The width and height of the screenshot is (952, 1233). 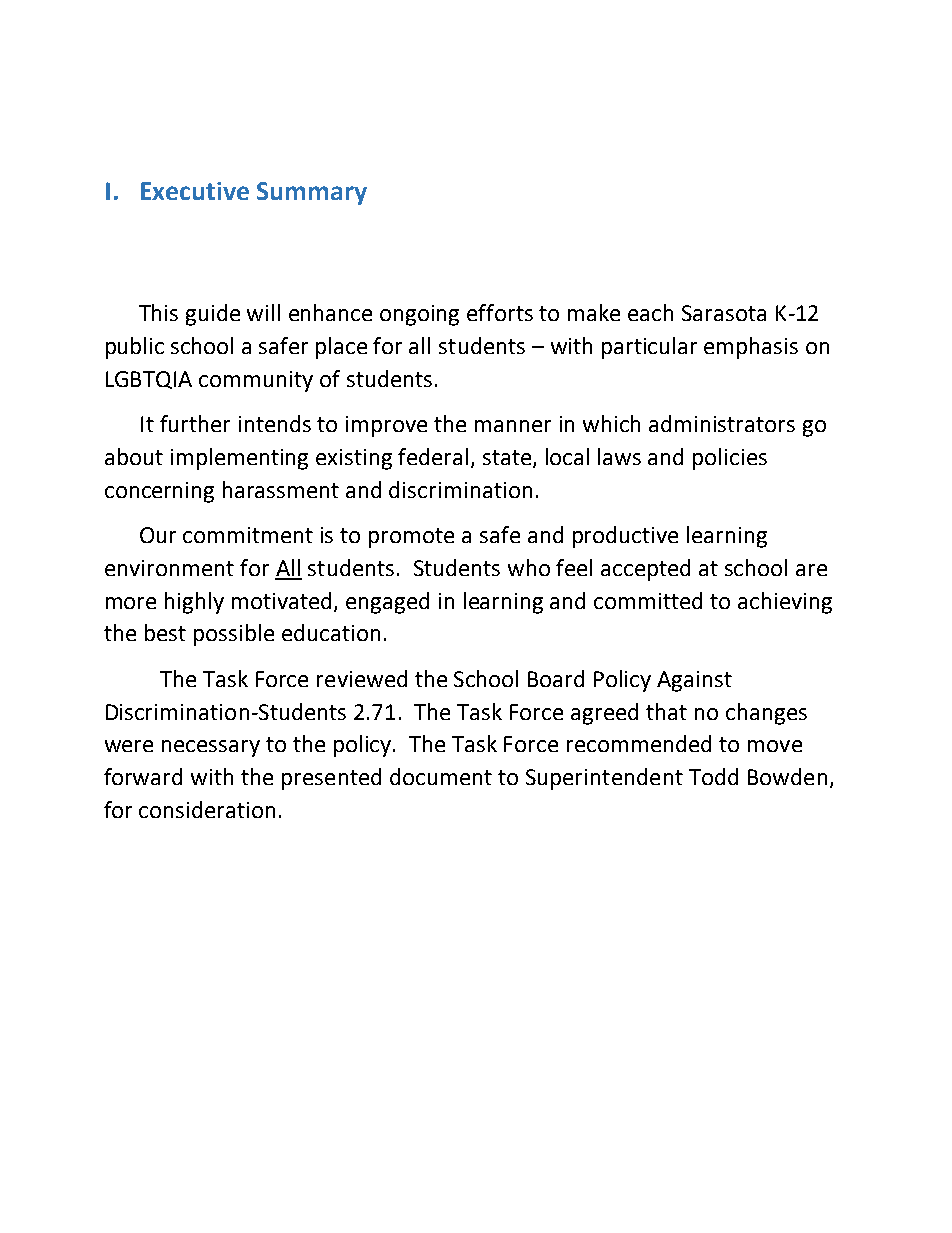 What do you see at coordinates (207, 809) in the screenshot?
I see `consideration` at bounding box center [207, 809].
